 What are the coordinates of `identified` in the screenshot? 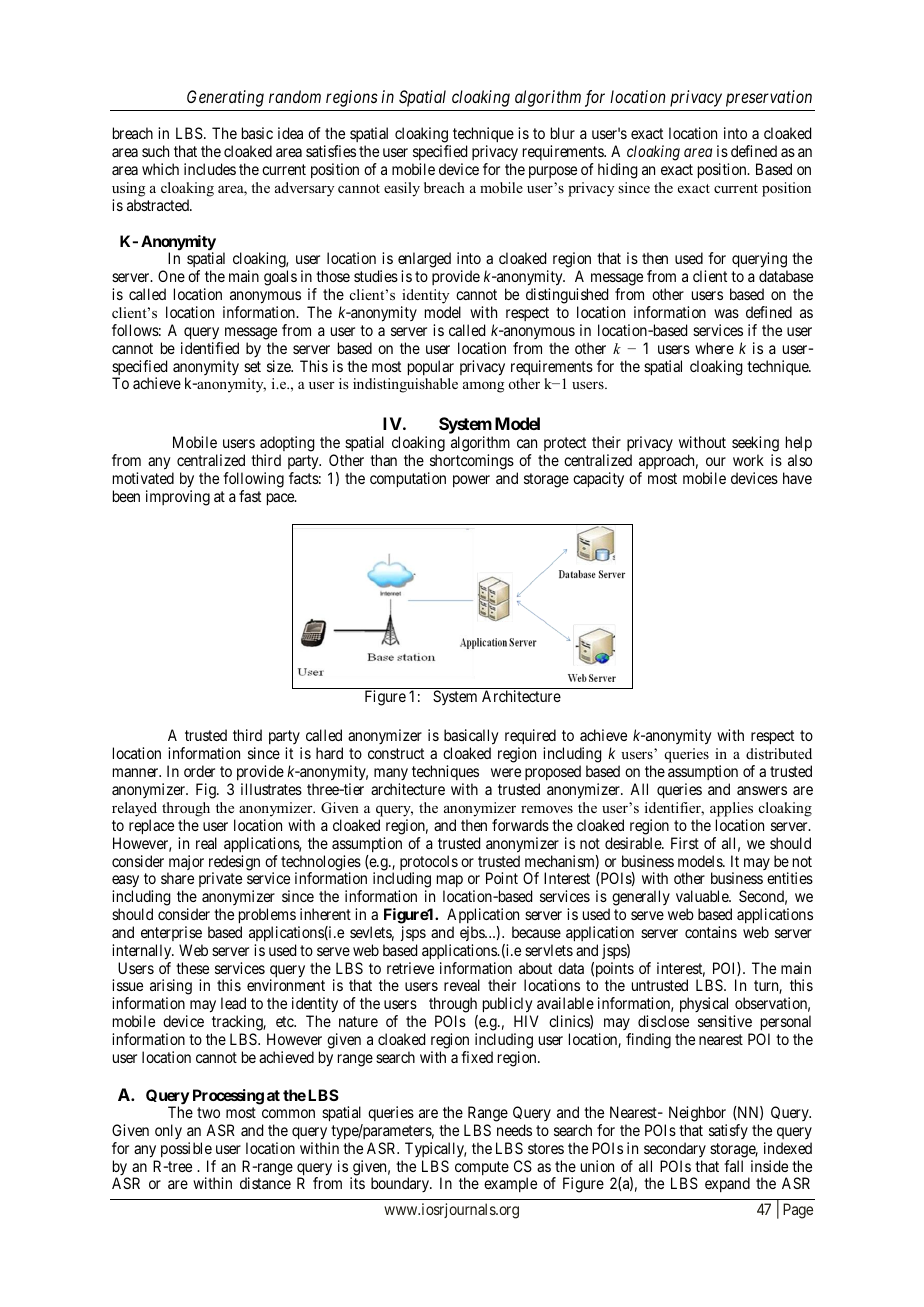 It's located at (210, 348).
